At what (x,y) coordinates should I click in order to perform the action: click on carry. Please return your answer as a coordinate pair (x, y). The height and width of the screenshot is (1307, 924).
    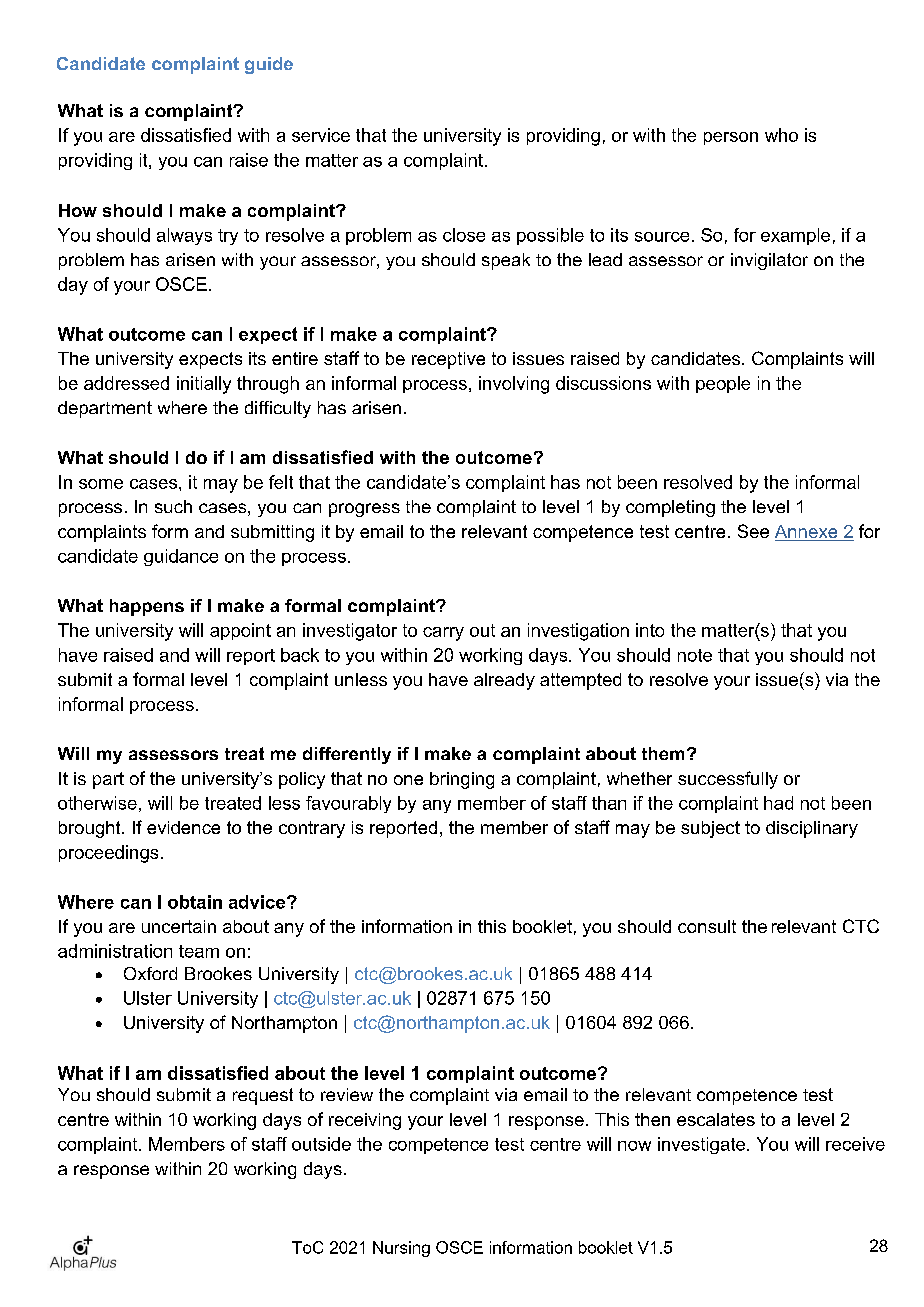
    Looking at the image, I should click on (443, 634).
